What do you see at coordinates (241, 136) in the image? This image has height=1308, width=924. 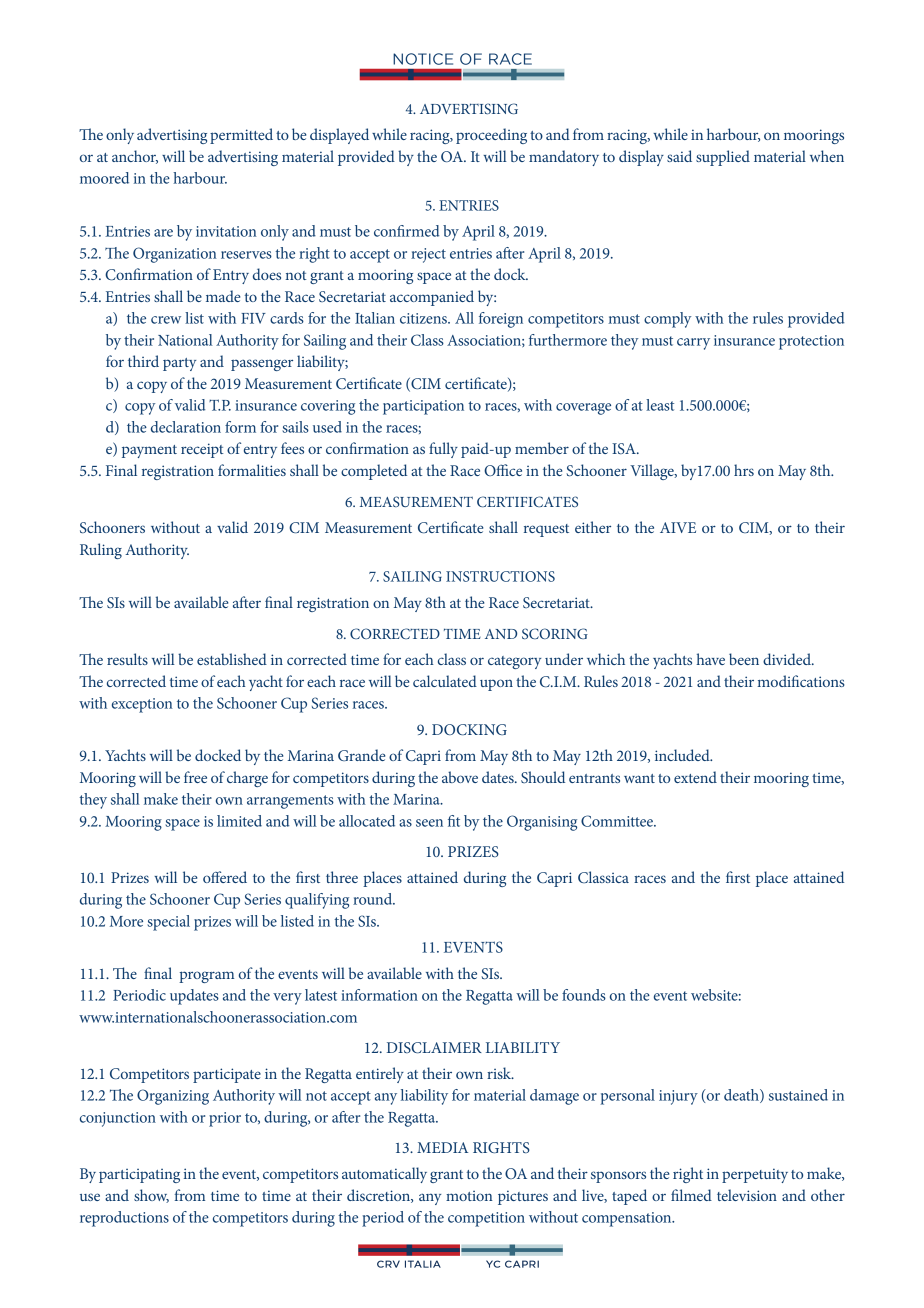 I see `permitted` at bounding box center [241, 136].
